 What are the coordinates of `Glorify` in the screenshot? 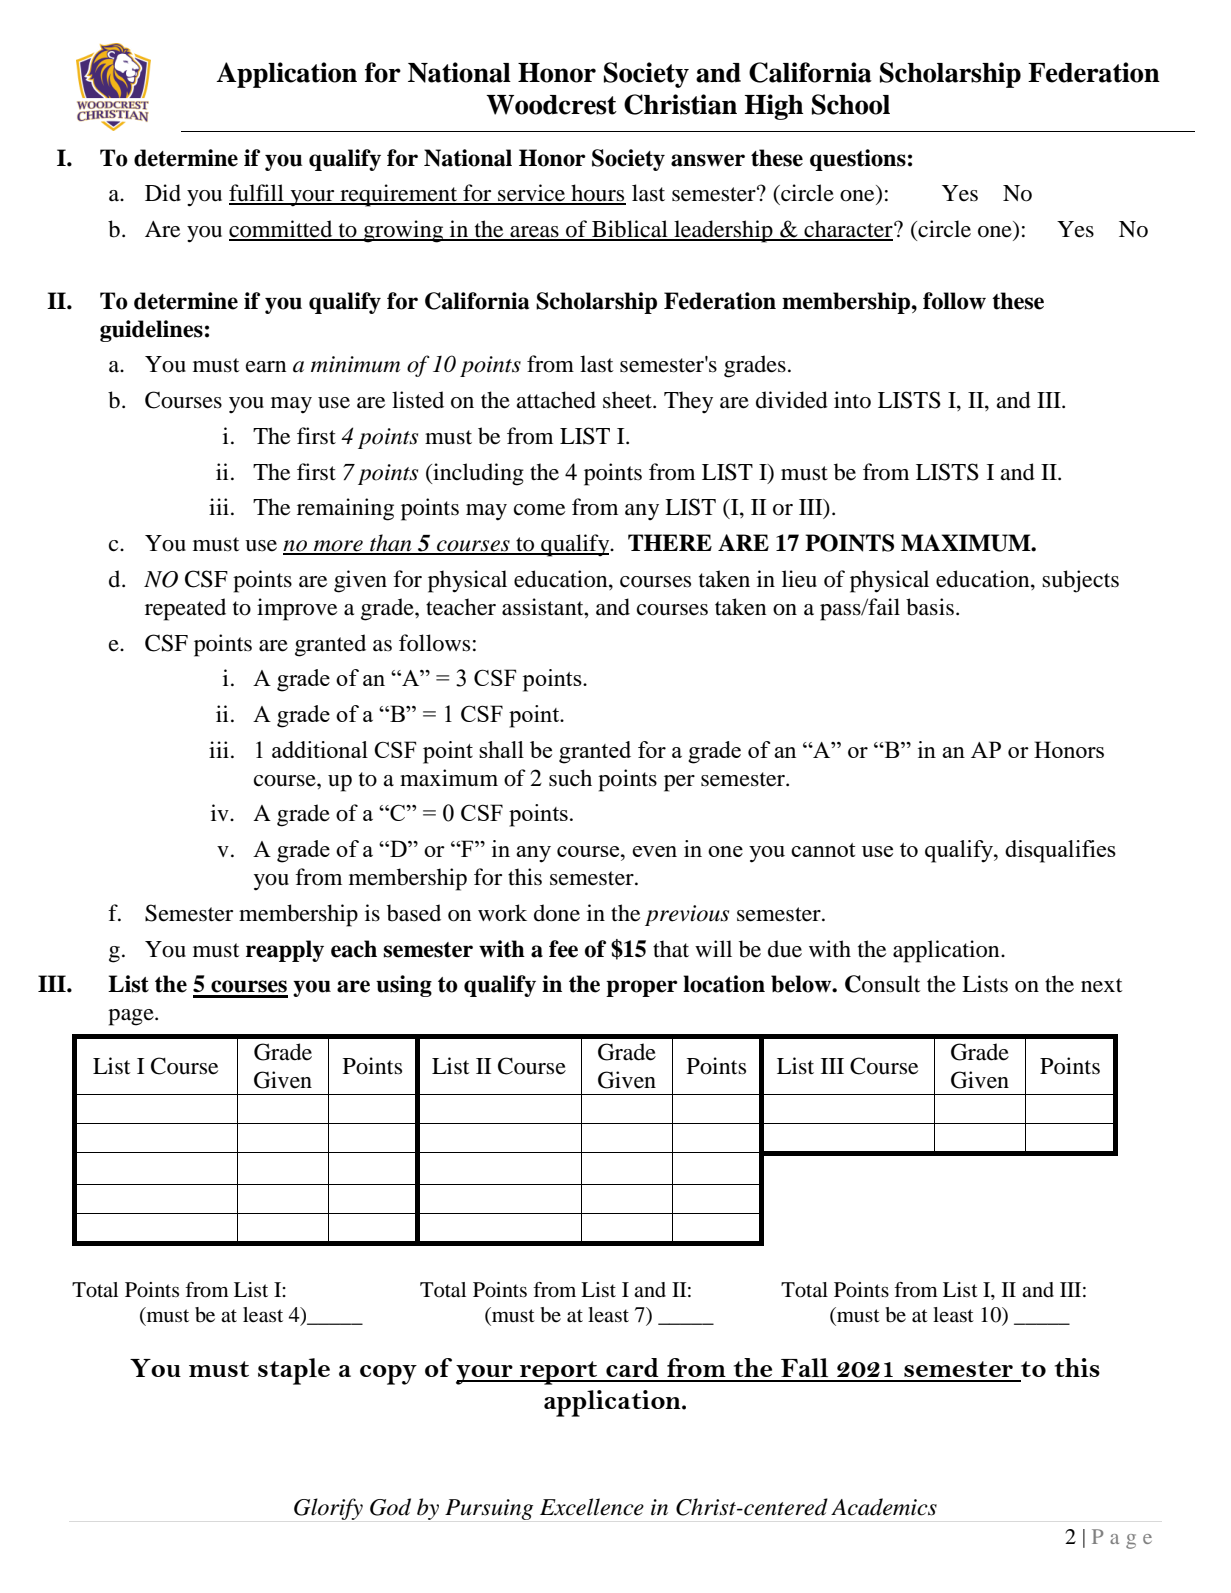 It's located at (328, 1509).
